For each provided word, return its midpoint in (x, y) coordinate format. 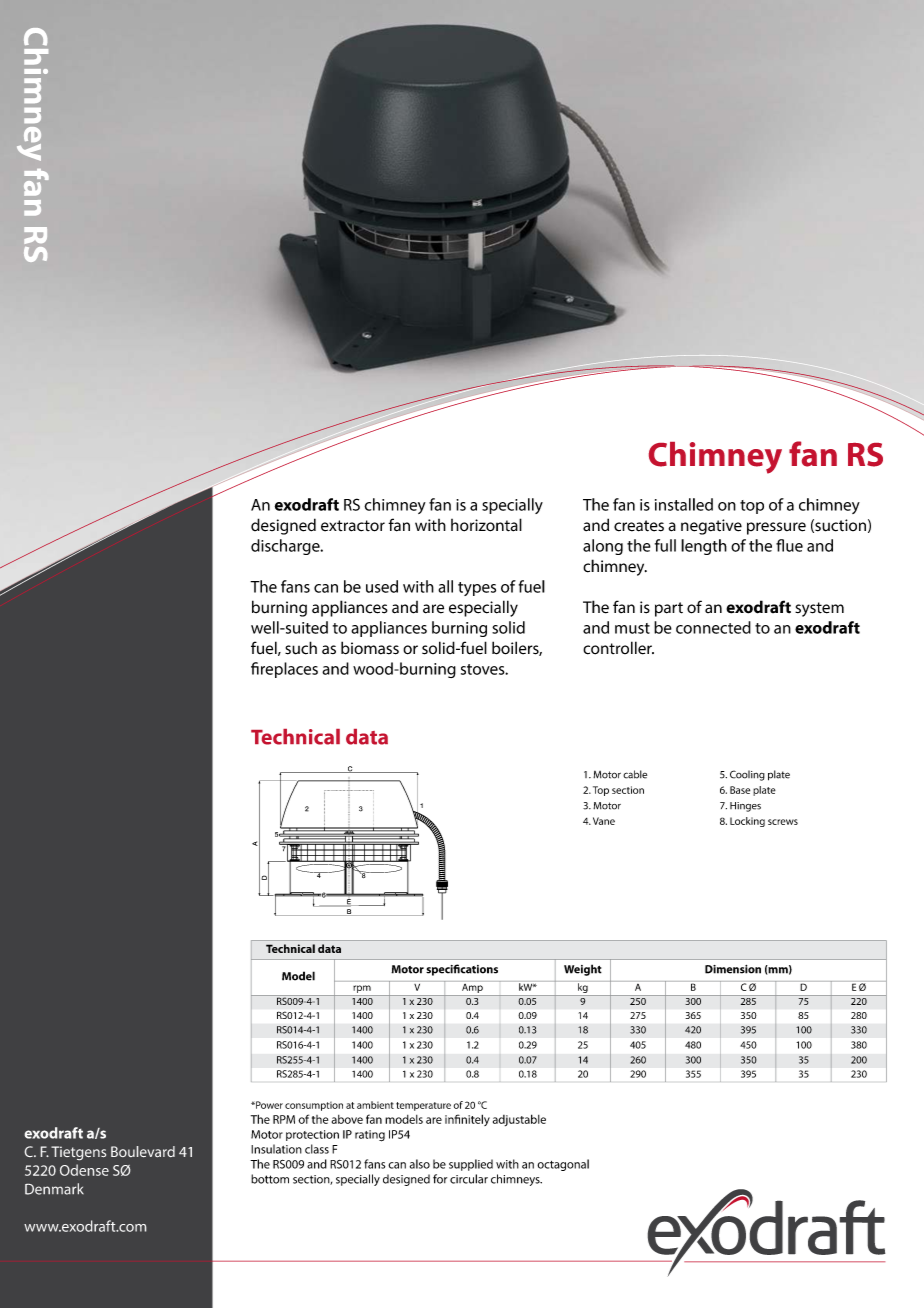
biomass (370, 648)
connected (713, 627)
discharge (286, 547)
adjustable (519, 1120)
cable (635, 774)
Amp (472, 988)
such (301, 648)
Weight (583, 970)
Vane (604, 821)
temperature (423, 1106)
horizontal (486, 525)
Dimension (733, 969)
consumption (314, 1106)
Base (740, 790)
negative (711, 527)
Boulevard (143, 1151)
